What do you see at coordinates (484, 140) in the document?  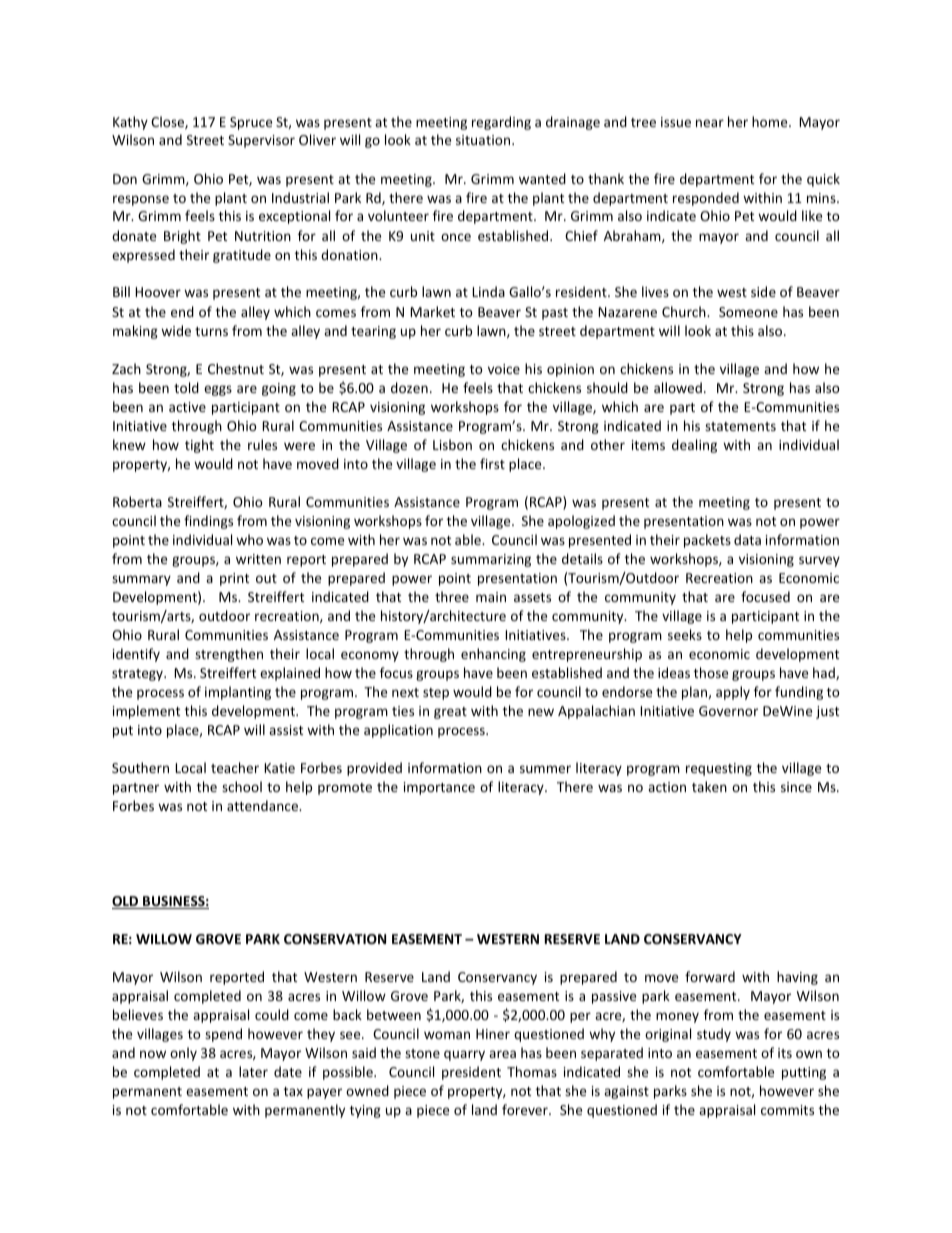 I see `situation` at bounding box center [484, 140].
